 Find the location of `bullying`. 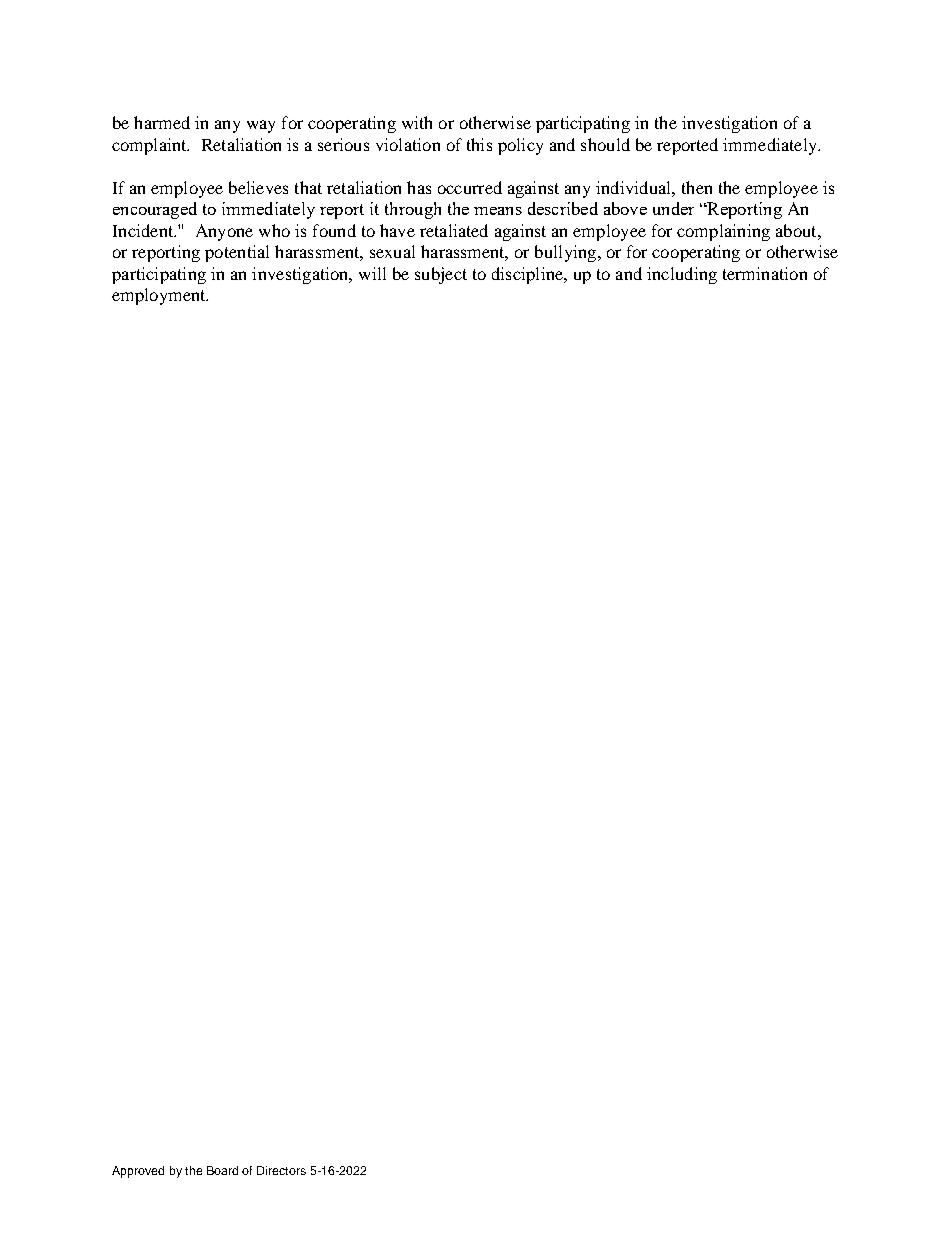

bullying is located at coordinates (567, 253).
